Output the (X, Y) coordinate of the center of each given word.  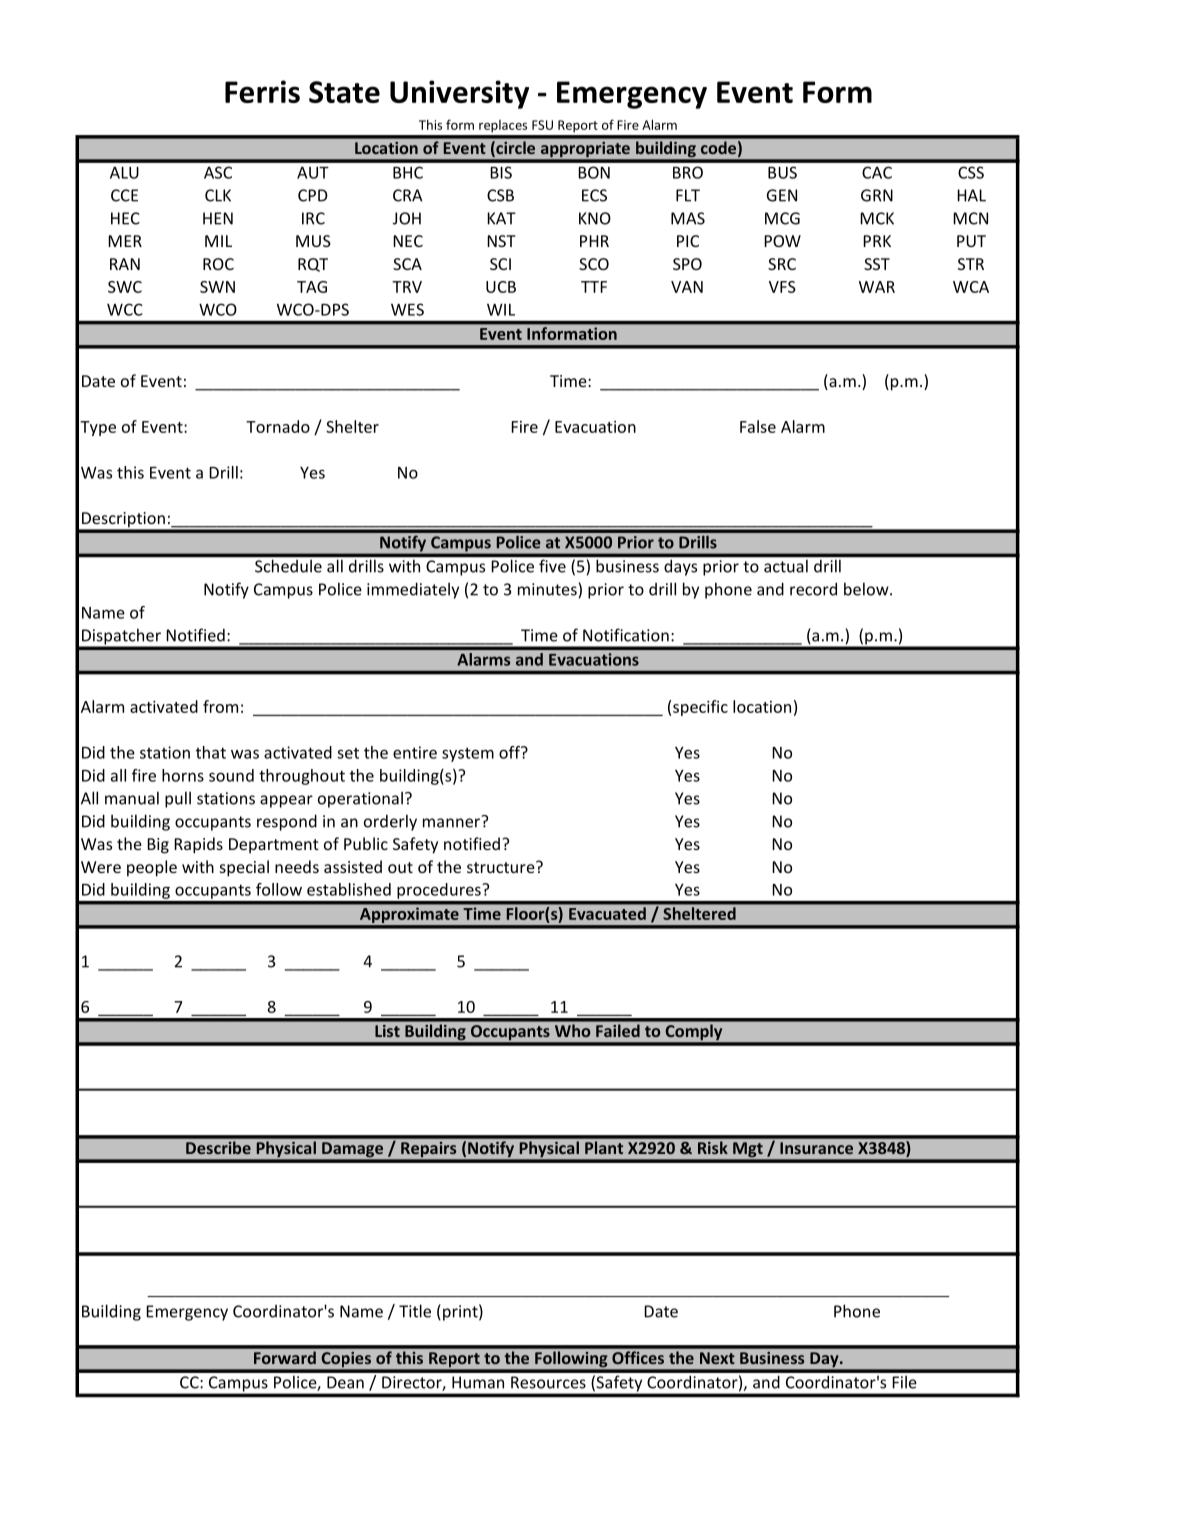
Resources (548, 1382)
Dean (345, 1382)
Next (717, 1358)
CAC (877, 172)
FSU (542, 125)
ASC (218, 172)
